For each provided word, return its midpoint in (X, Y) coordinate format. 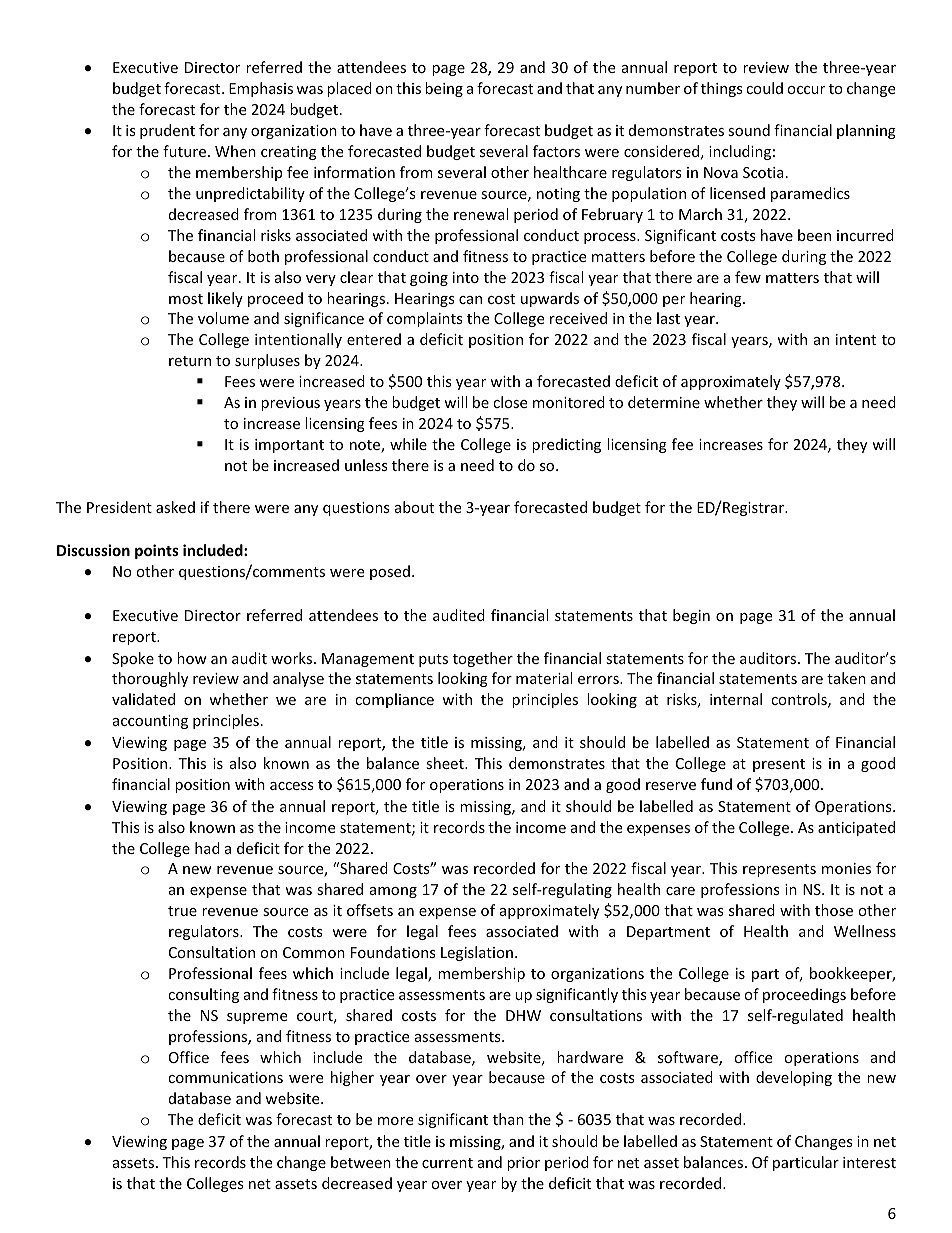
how (192, 658)
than (508, 1119)
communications (225, 1077)
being (444, 89)
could (764, 88)
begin (691, 616)
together (483, 659)
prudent (167, 131)
